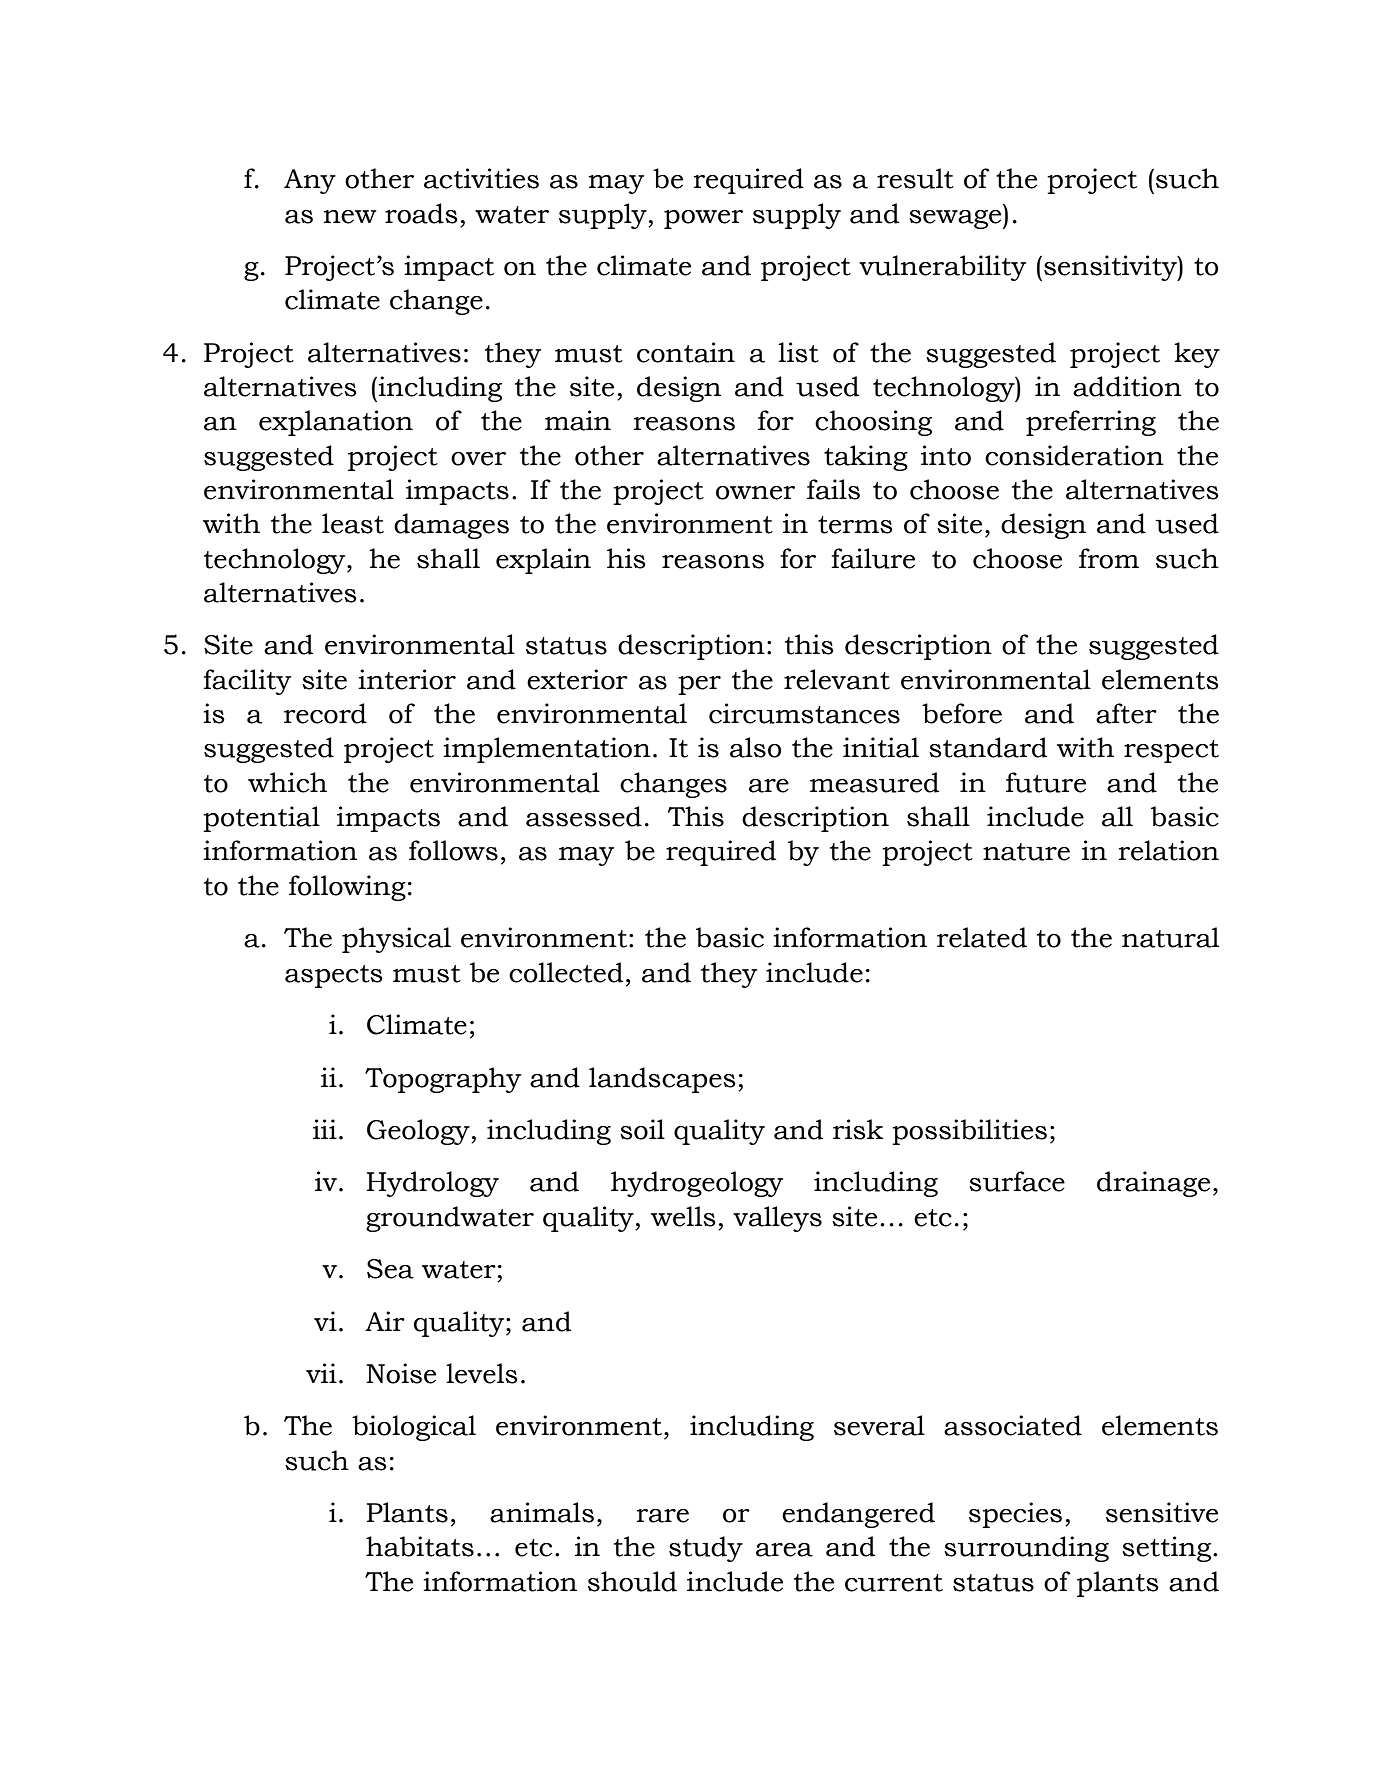 The image size is (1382, 1789). Describe the element at coordinates (353, 523) in the screenshot. I see `least` at that location.
